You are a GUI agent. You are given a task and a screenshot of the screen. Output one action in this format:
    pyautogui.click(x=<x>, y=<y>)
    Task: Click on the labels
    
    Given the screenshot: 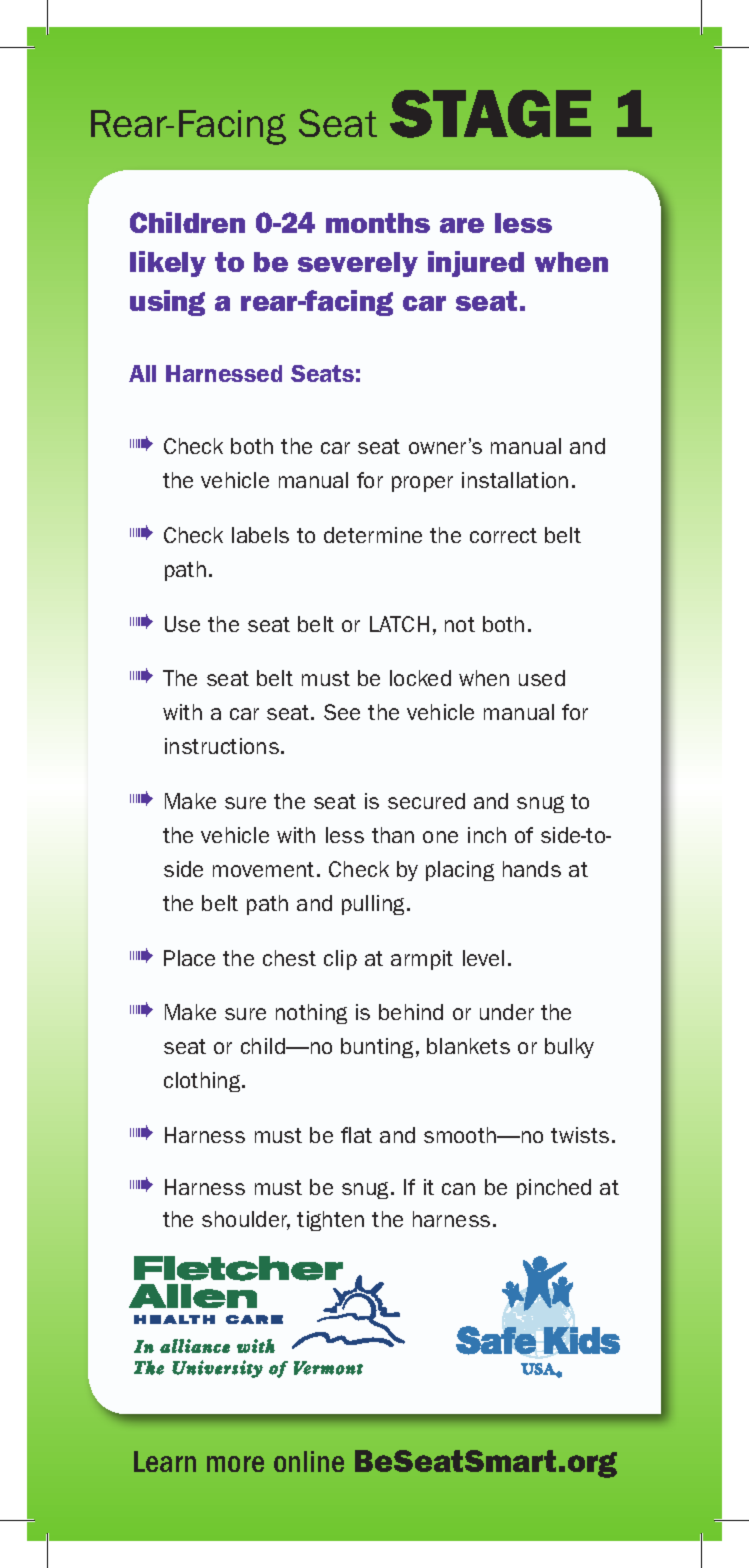 What is the action you would take?
    pyautogui.click(x=260, y=535)
